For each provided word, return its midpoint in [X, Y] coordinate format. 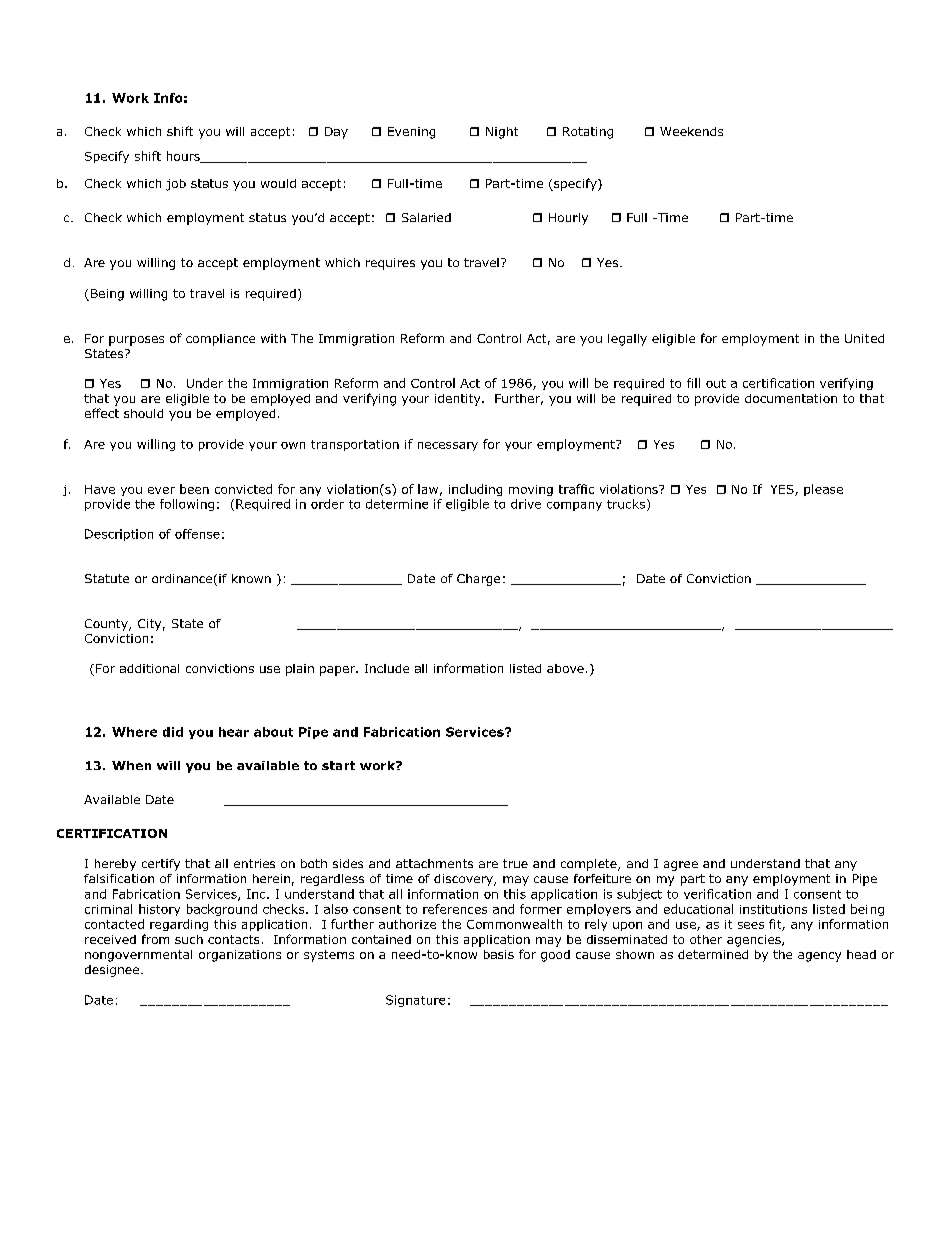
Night [502, 133]
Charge [478, 580]
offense [197, 534]
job [176, 185]
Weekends [691, 131]
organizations [240, 956]
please [823, 490]
